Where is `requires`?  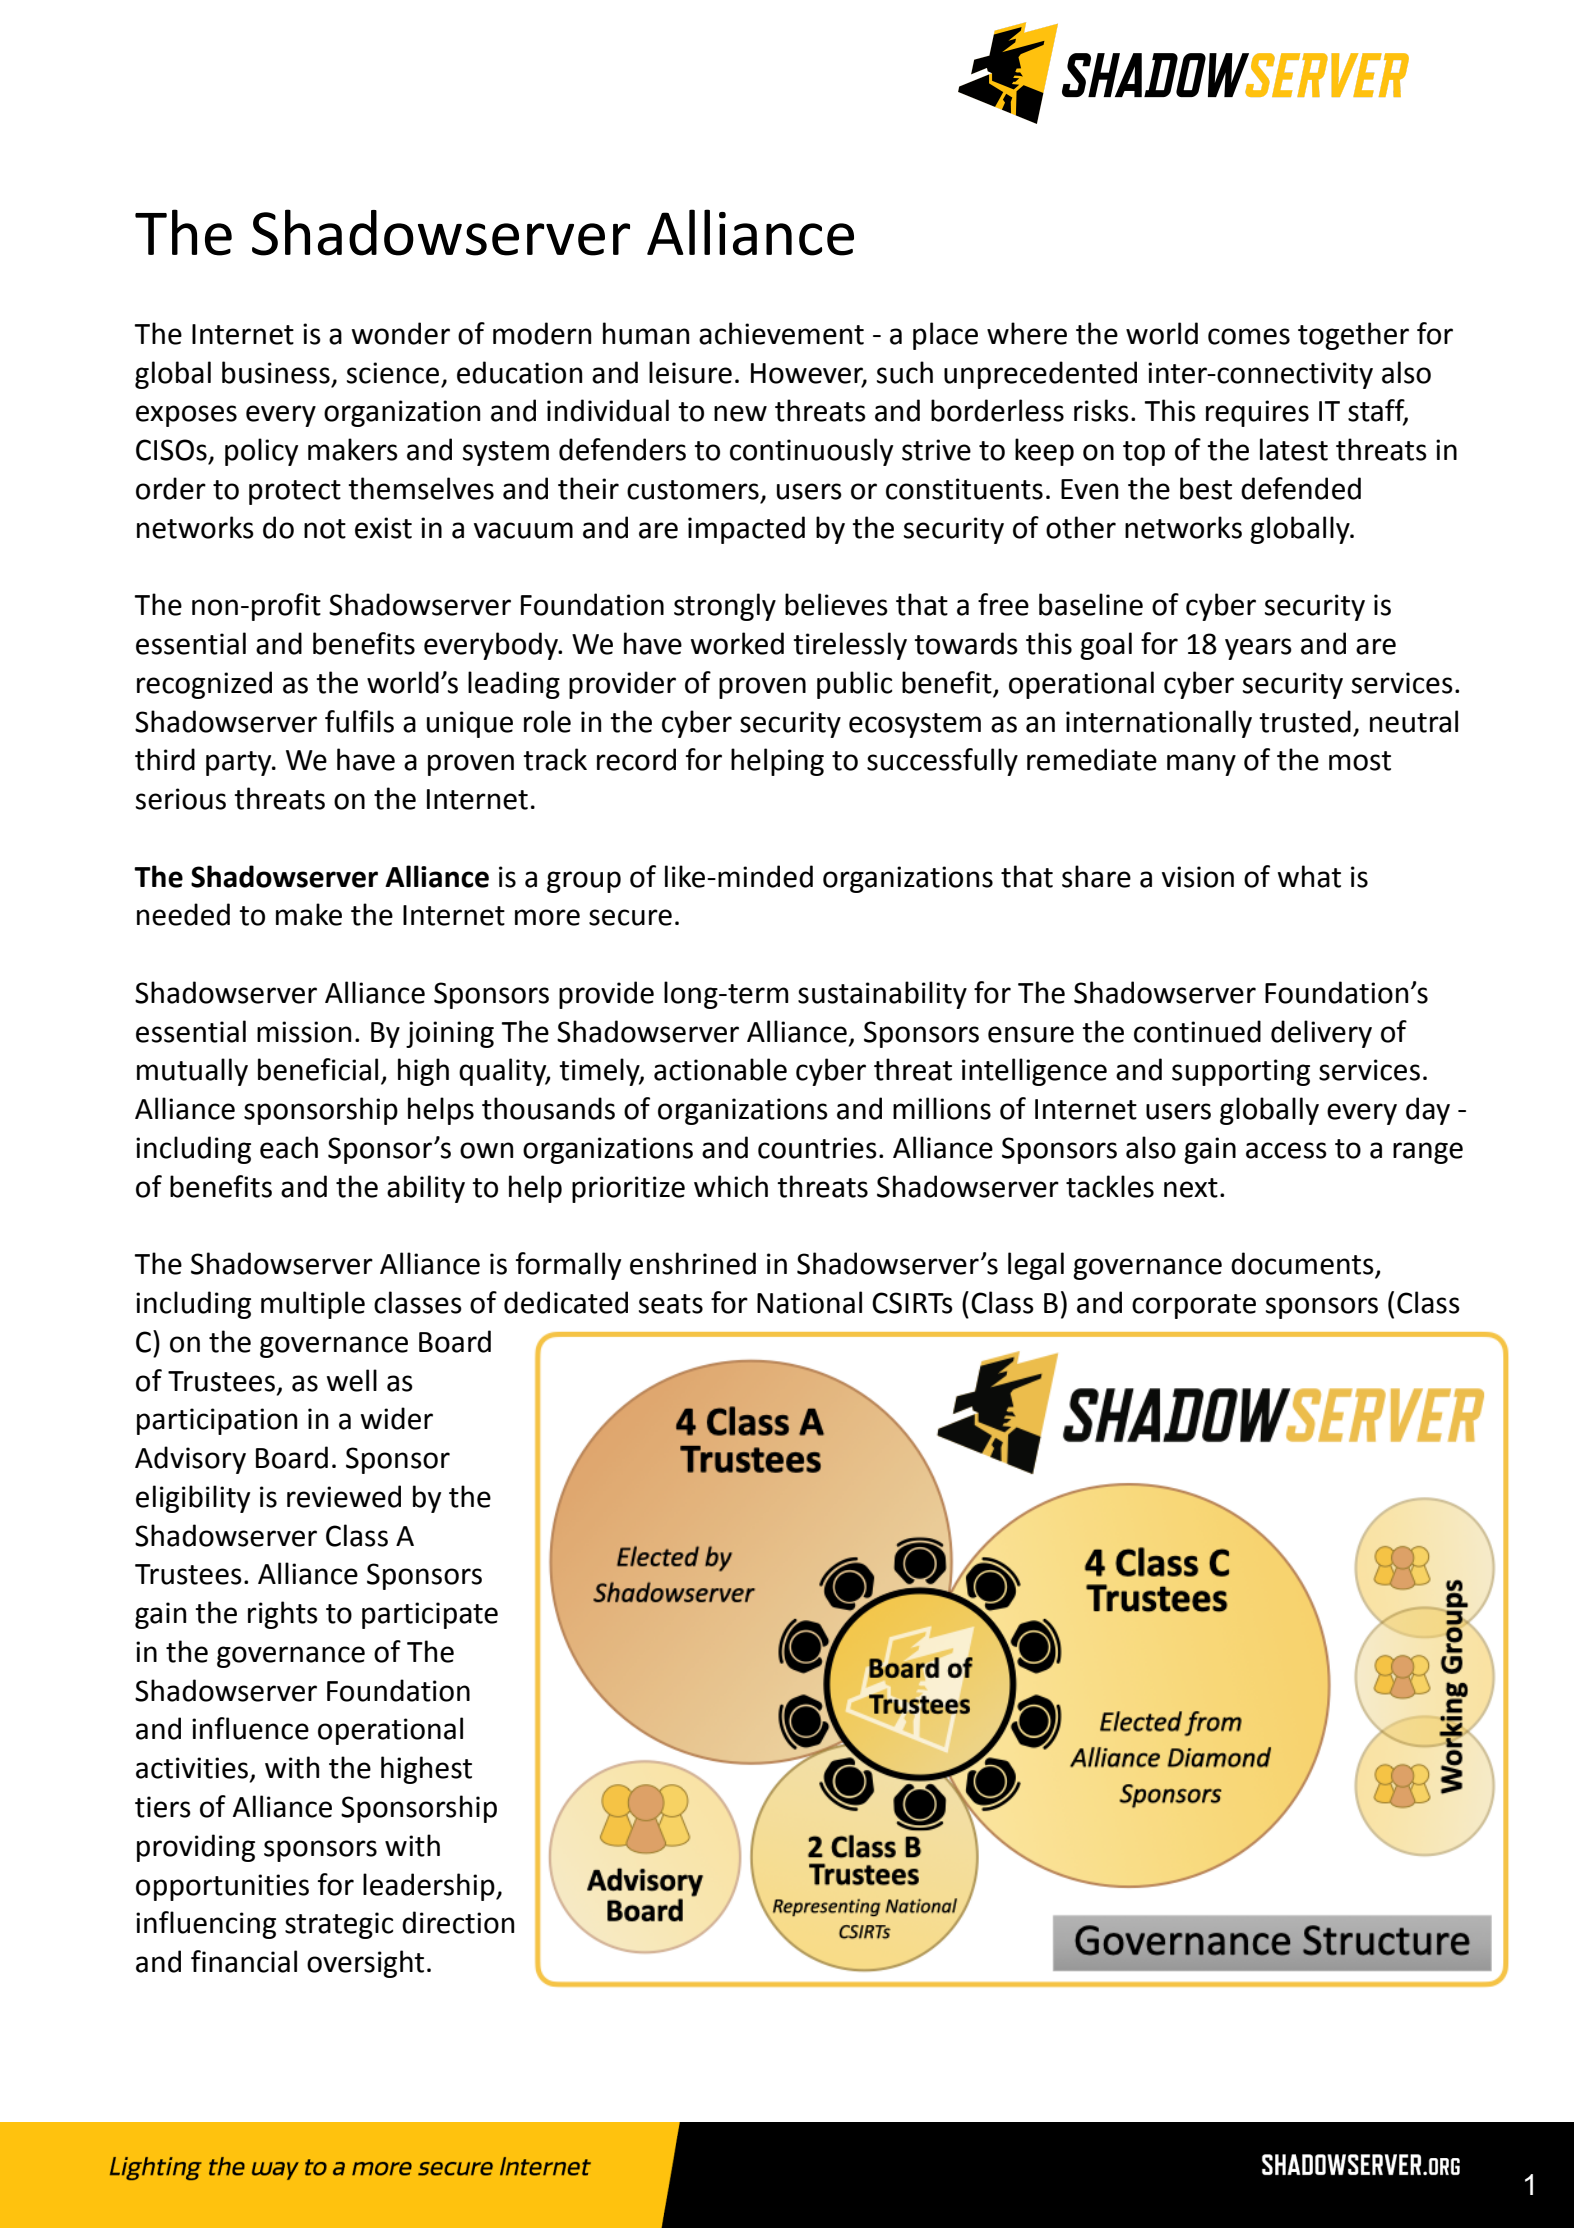 requires is located at coordinates (1257, 413).
